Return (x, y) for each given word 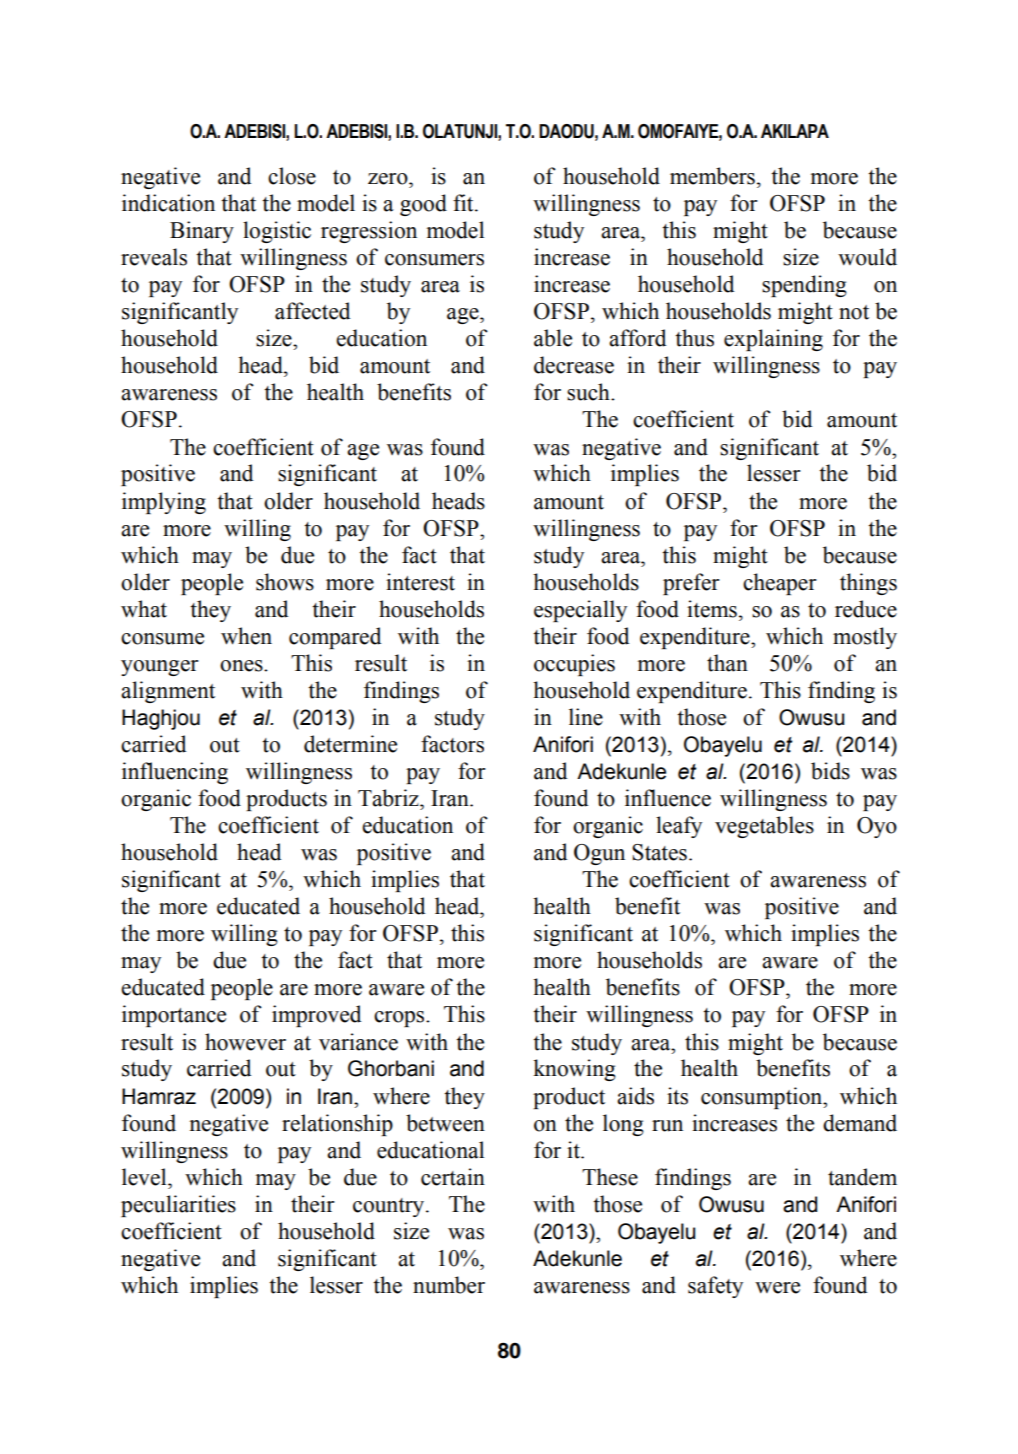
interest (420, 582)
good (423, 205)
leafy (679, 827)
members (712, 176)
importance (174, 1016)
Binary (202, 232)
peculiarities (178, 1206)
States (659, 852)
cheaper (780, 584)
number (449, 1285)
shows (285, 582)
